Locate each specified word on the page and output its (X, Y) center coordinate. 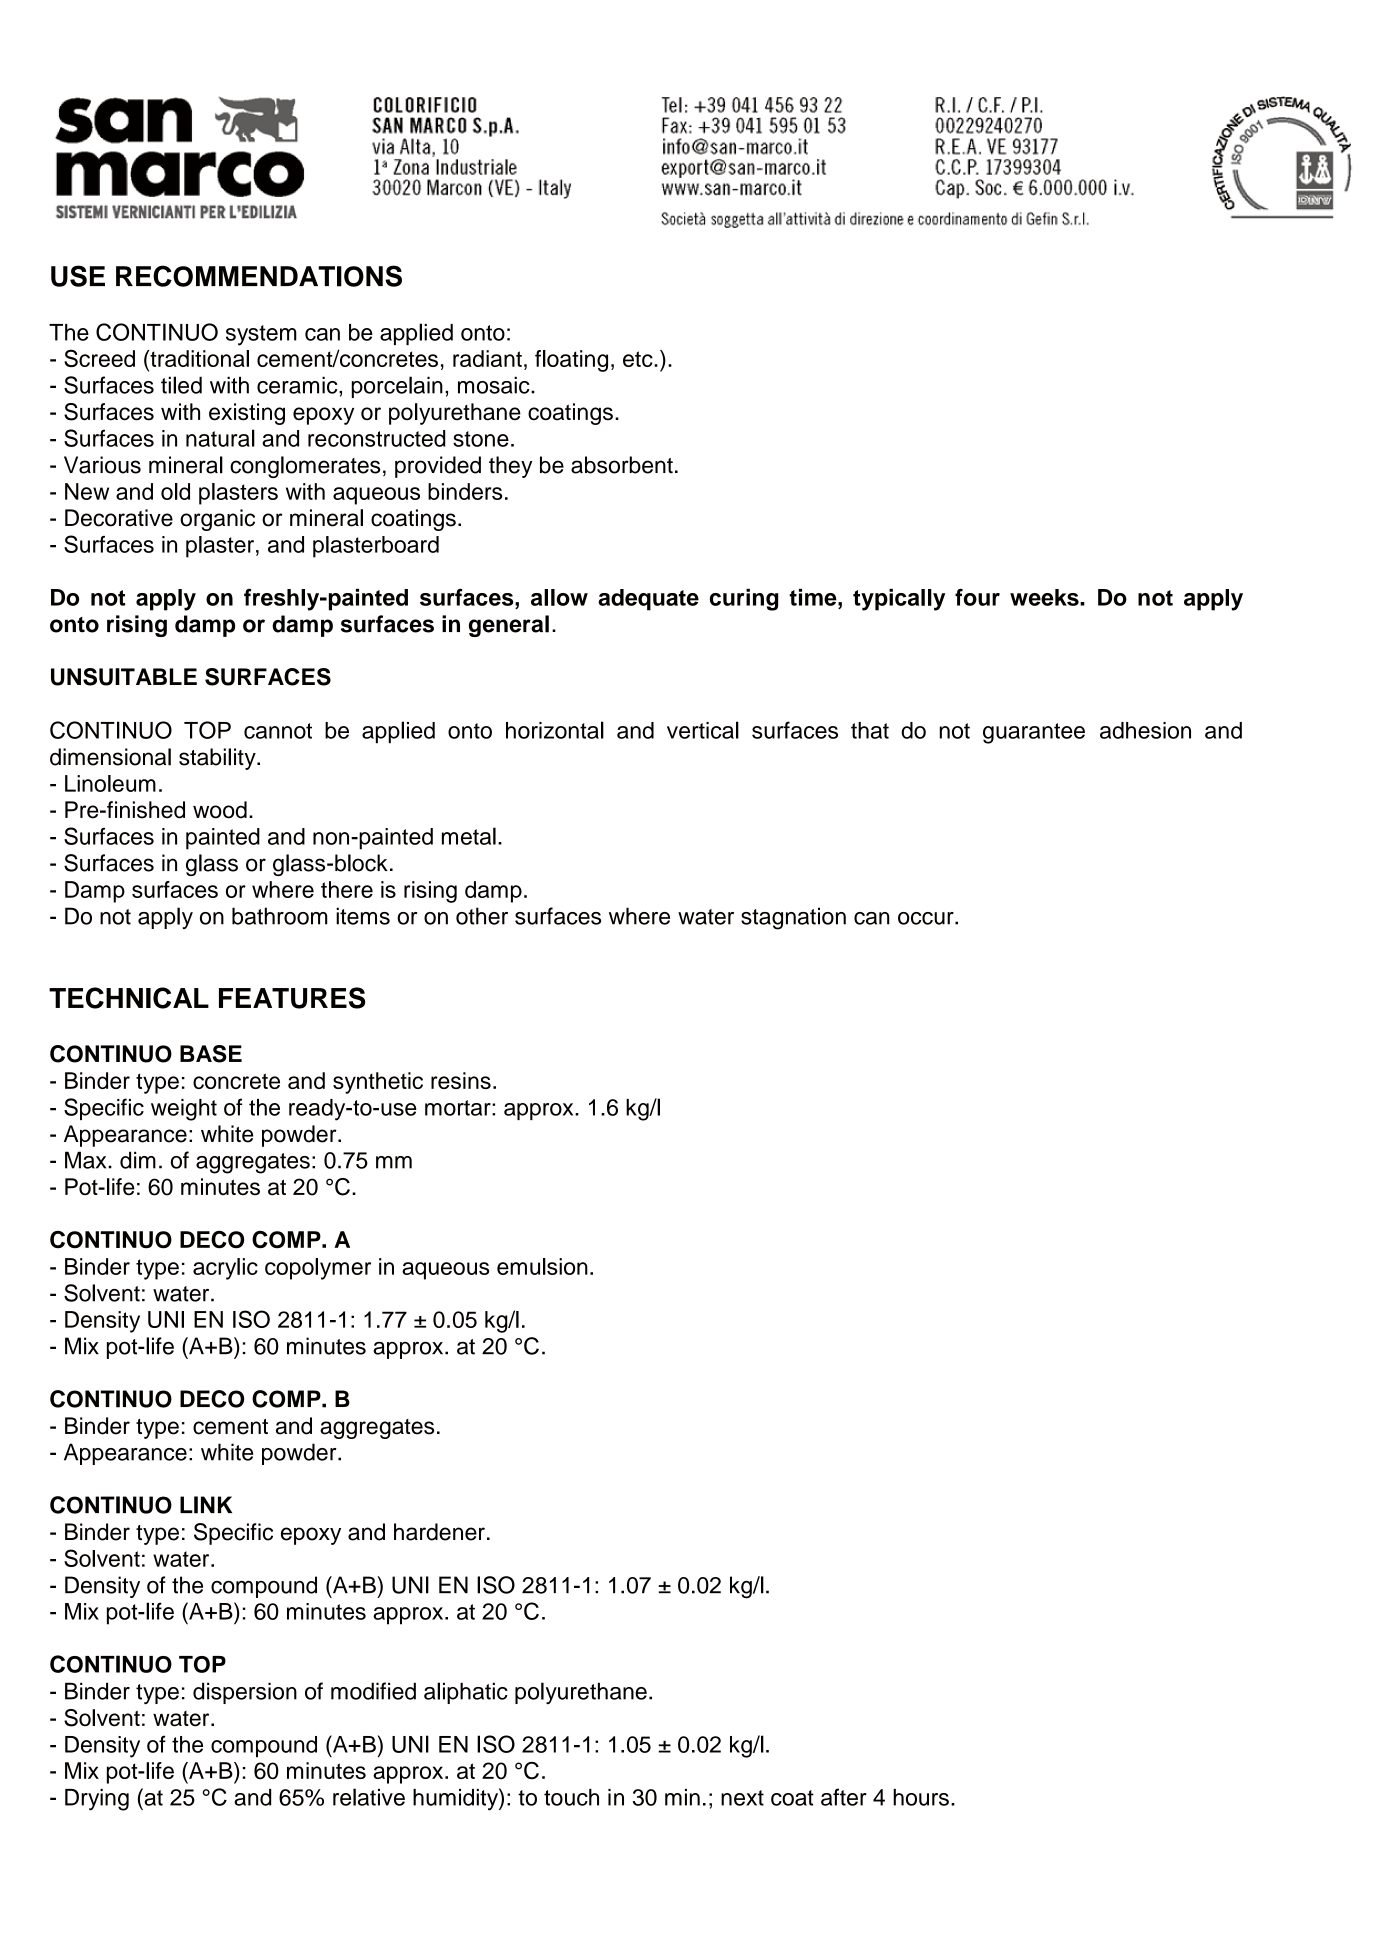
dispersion (245, 1693)
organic (217, 520)
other (482, 916)
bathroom (279, 916)
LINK (206, 1505)
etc (639, 359)
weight (184, 1110)
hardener (439, 1532)
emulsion (542, 1266)
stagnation (793, 918)
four (977, 597)
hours (921, 1797)
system (261, 335)
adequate (648, 600)
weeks (1045, 597)
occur (927, 918)
